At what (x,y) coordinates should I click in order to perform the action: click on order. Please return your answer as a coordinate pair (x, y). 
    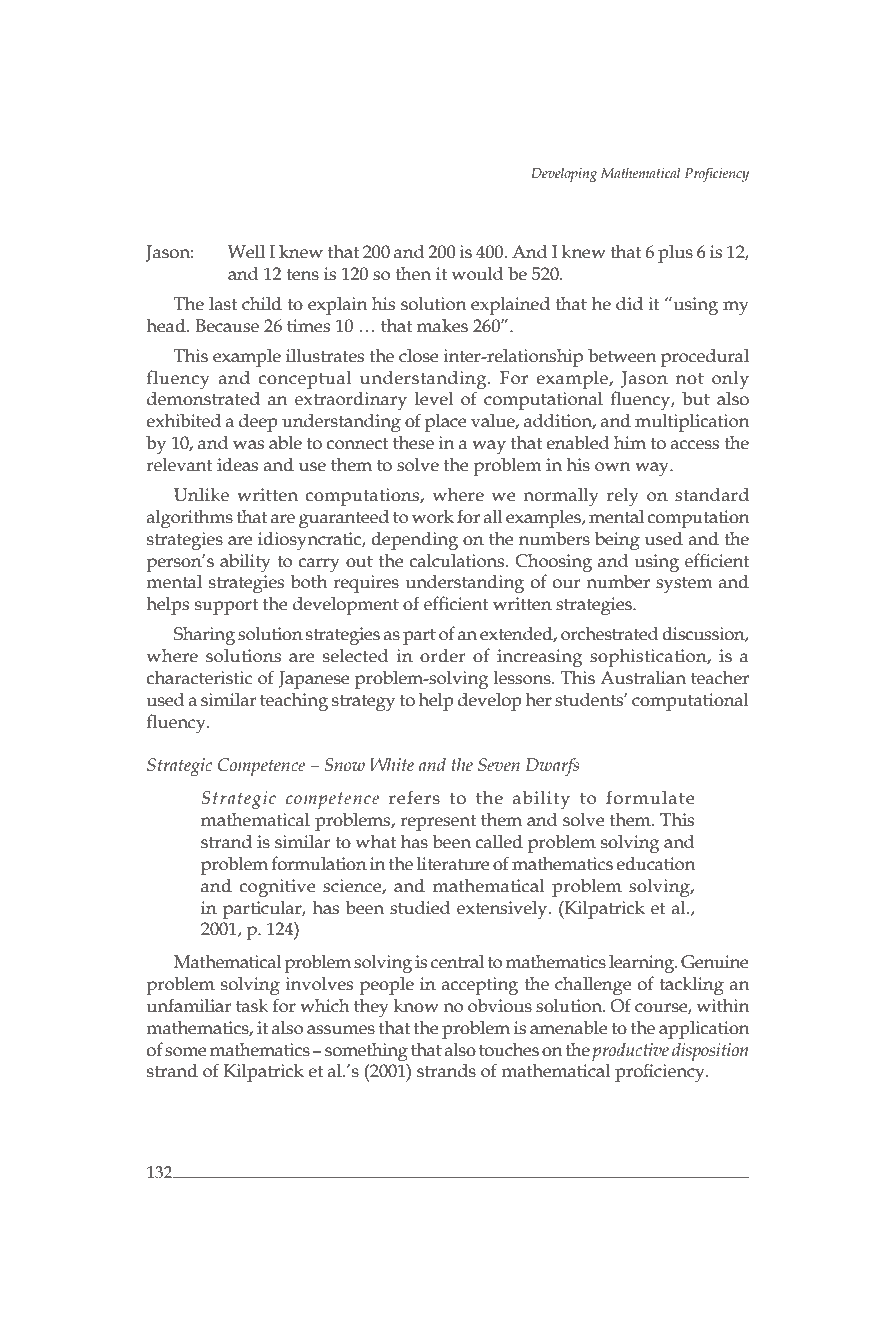
    Looking at the image, I should click on (442, 656).
